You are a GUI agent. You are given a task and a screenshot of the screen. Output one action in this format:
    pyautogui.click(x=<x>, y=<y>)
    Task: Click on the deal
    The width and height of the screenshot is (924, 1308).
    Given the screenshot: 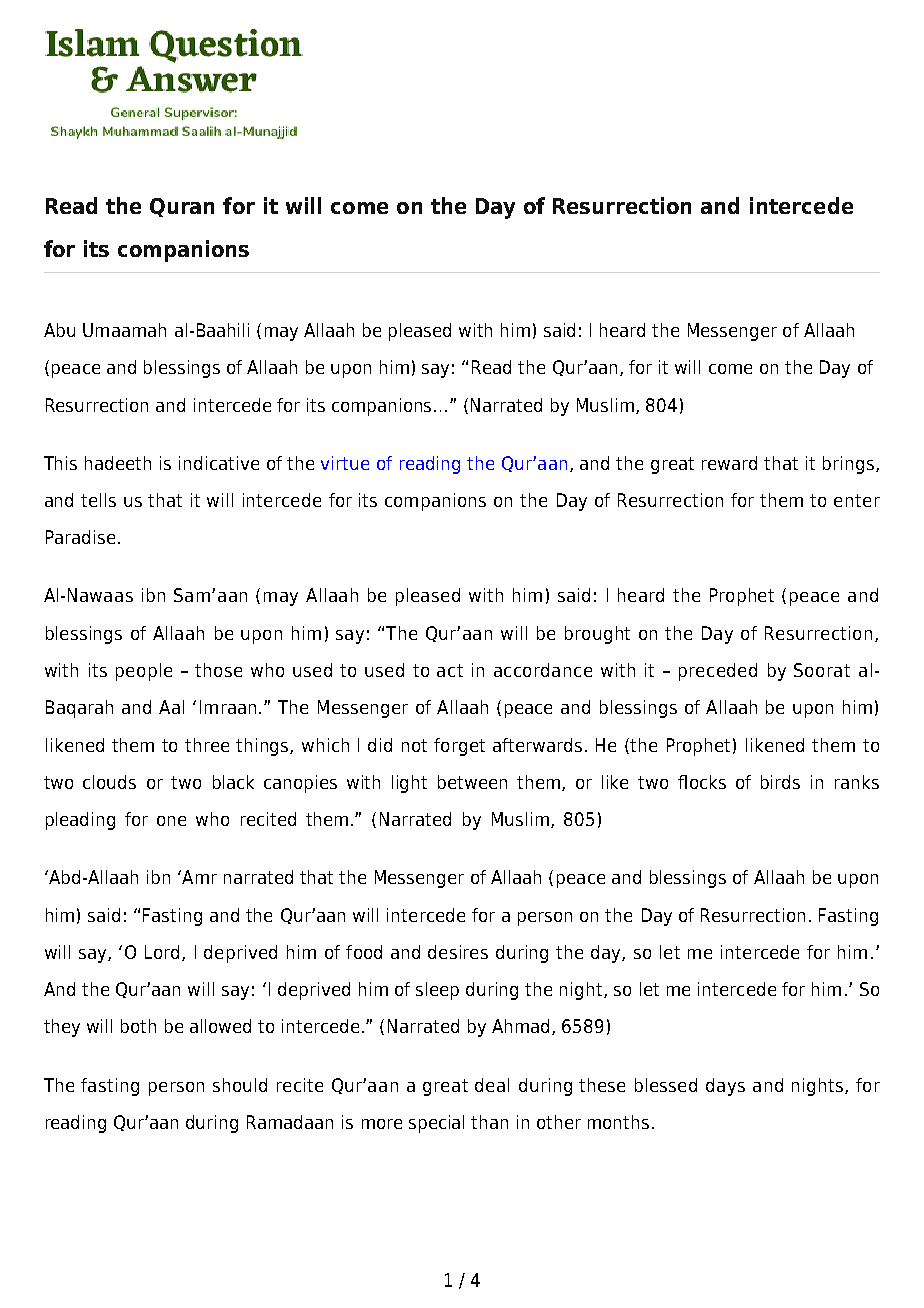 What is the action you would take?
    pyautogui.click(x=492, y=1085)
